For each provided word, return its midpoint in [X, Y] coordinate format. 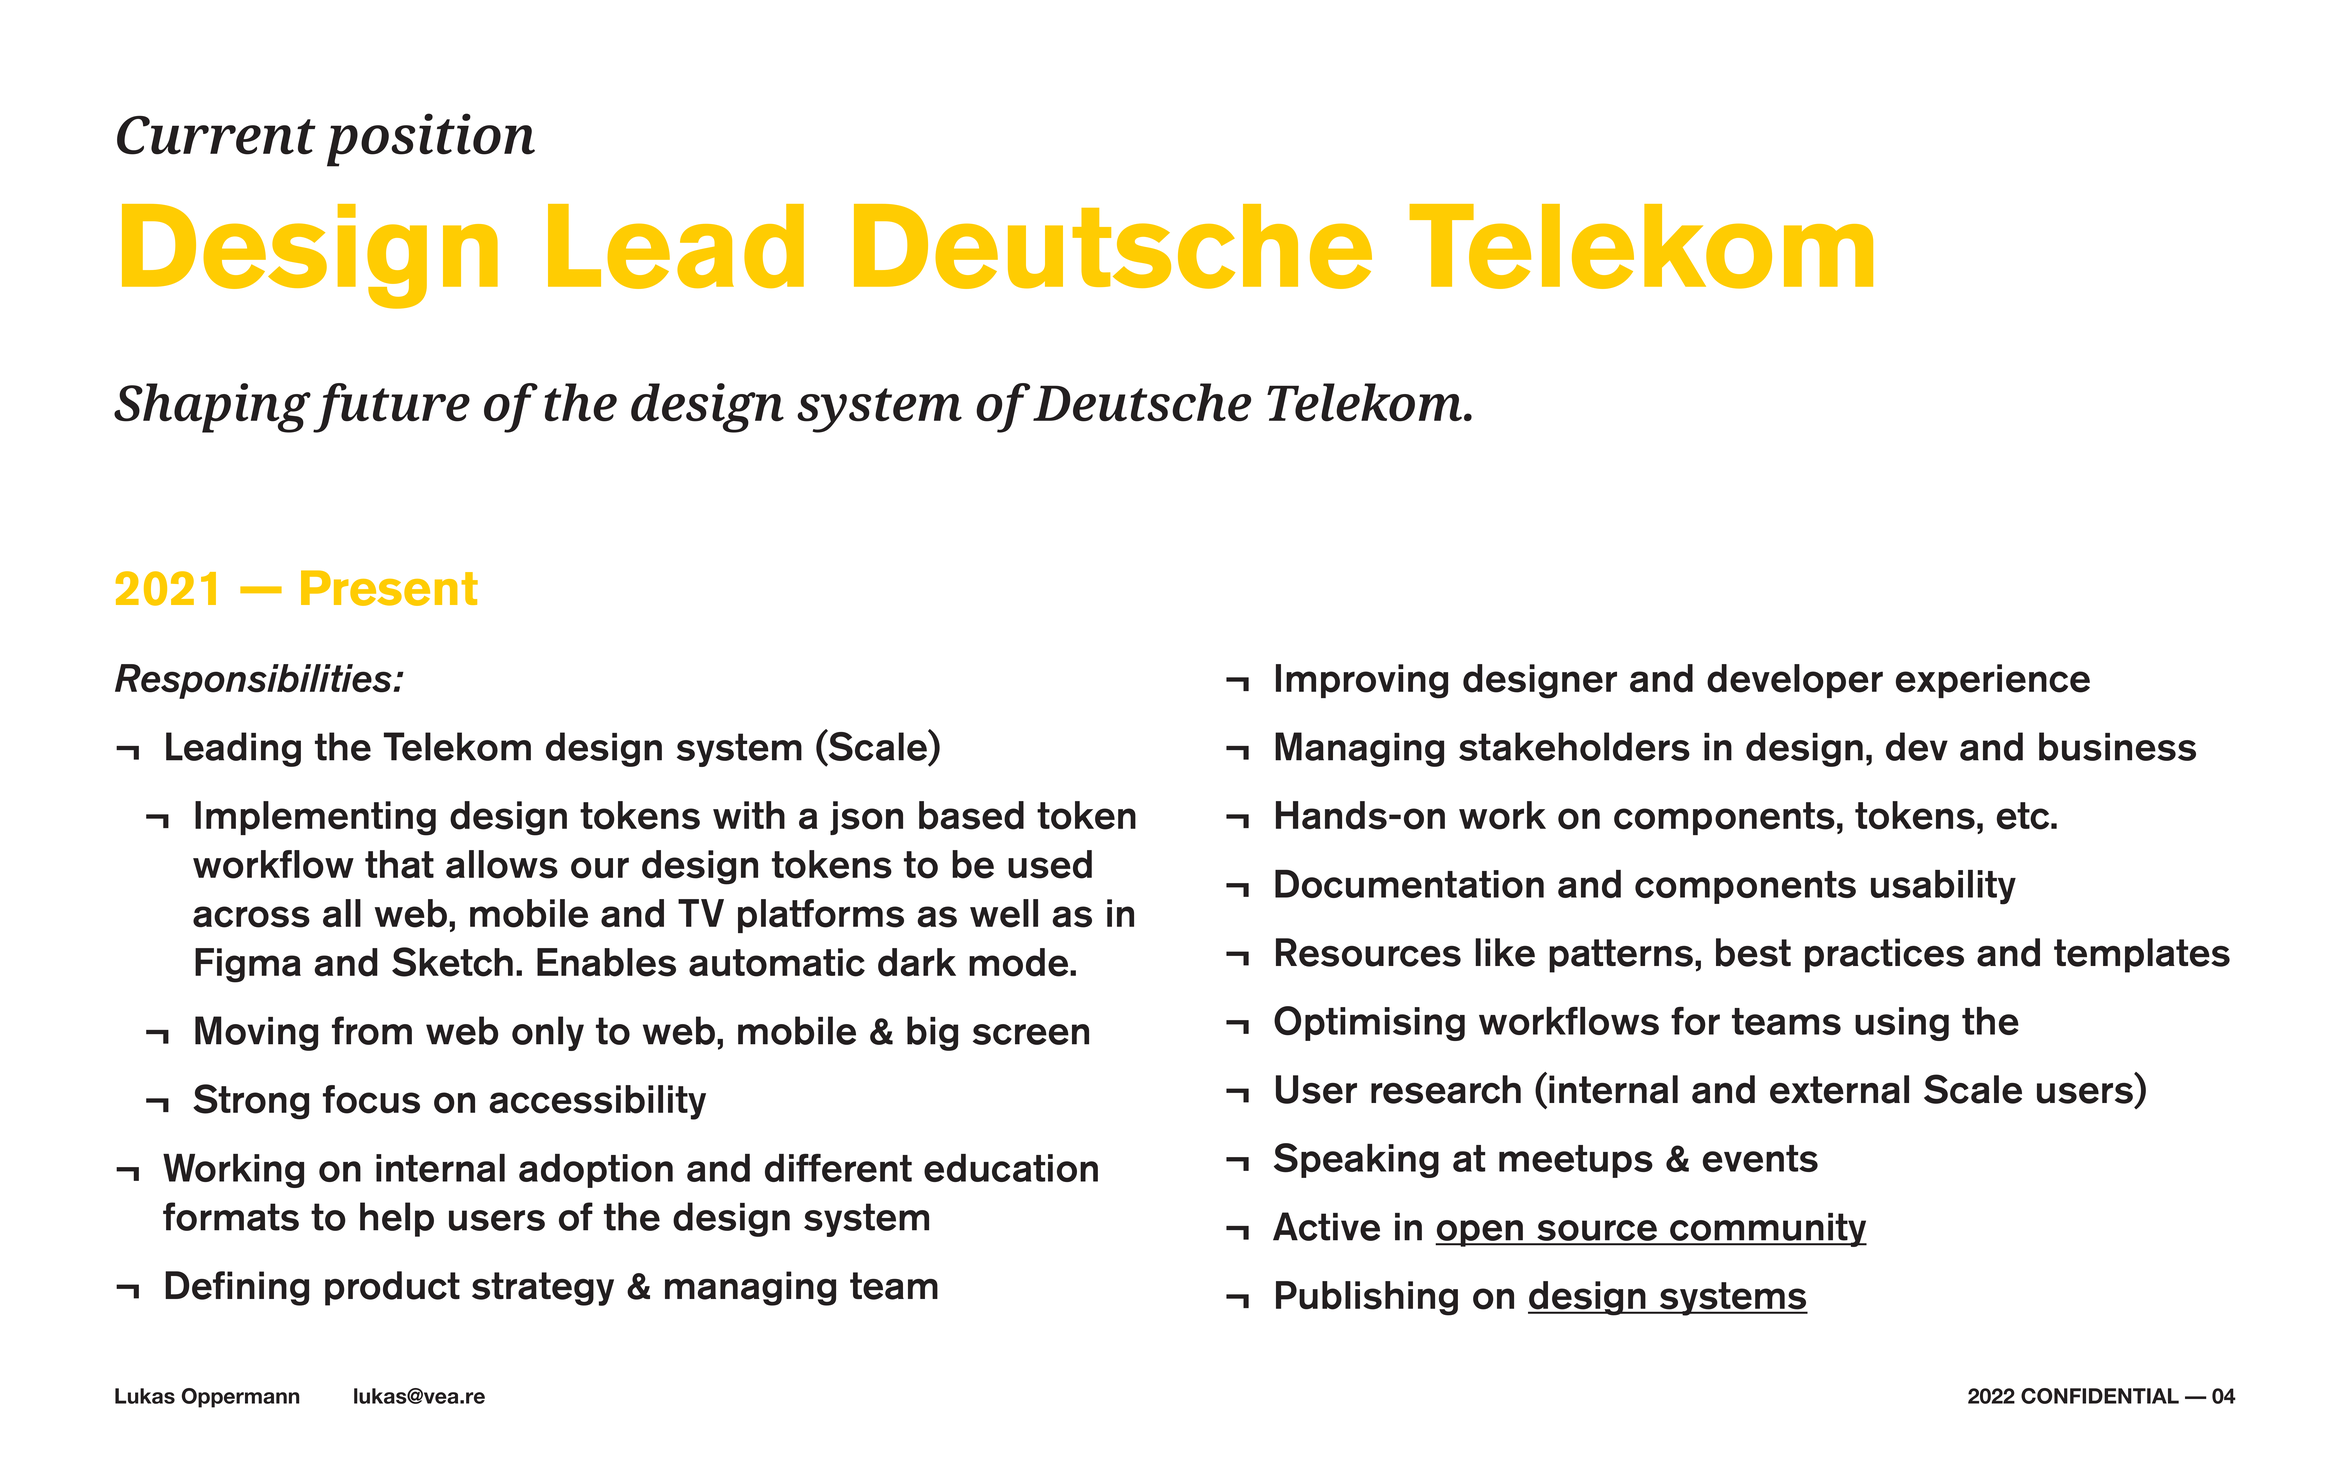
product [392, 1288]
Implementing [315, 818]
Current [216, 135]
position [431, 140]
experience [1993, 681]
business [2117, 746]
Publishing [1367, 1298]
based [971, 815]
